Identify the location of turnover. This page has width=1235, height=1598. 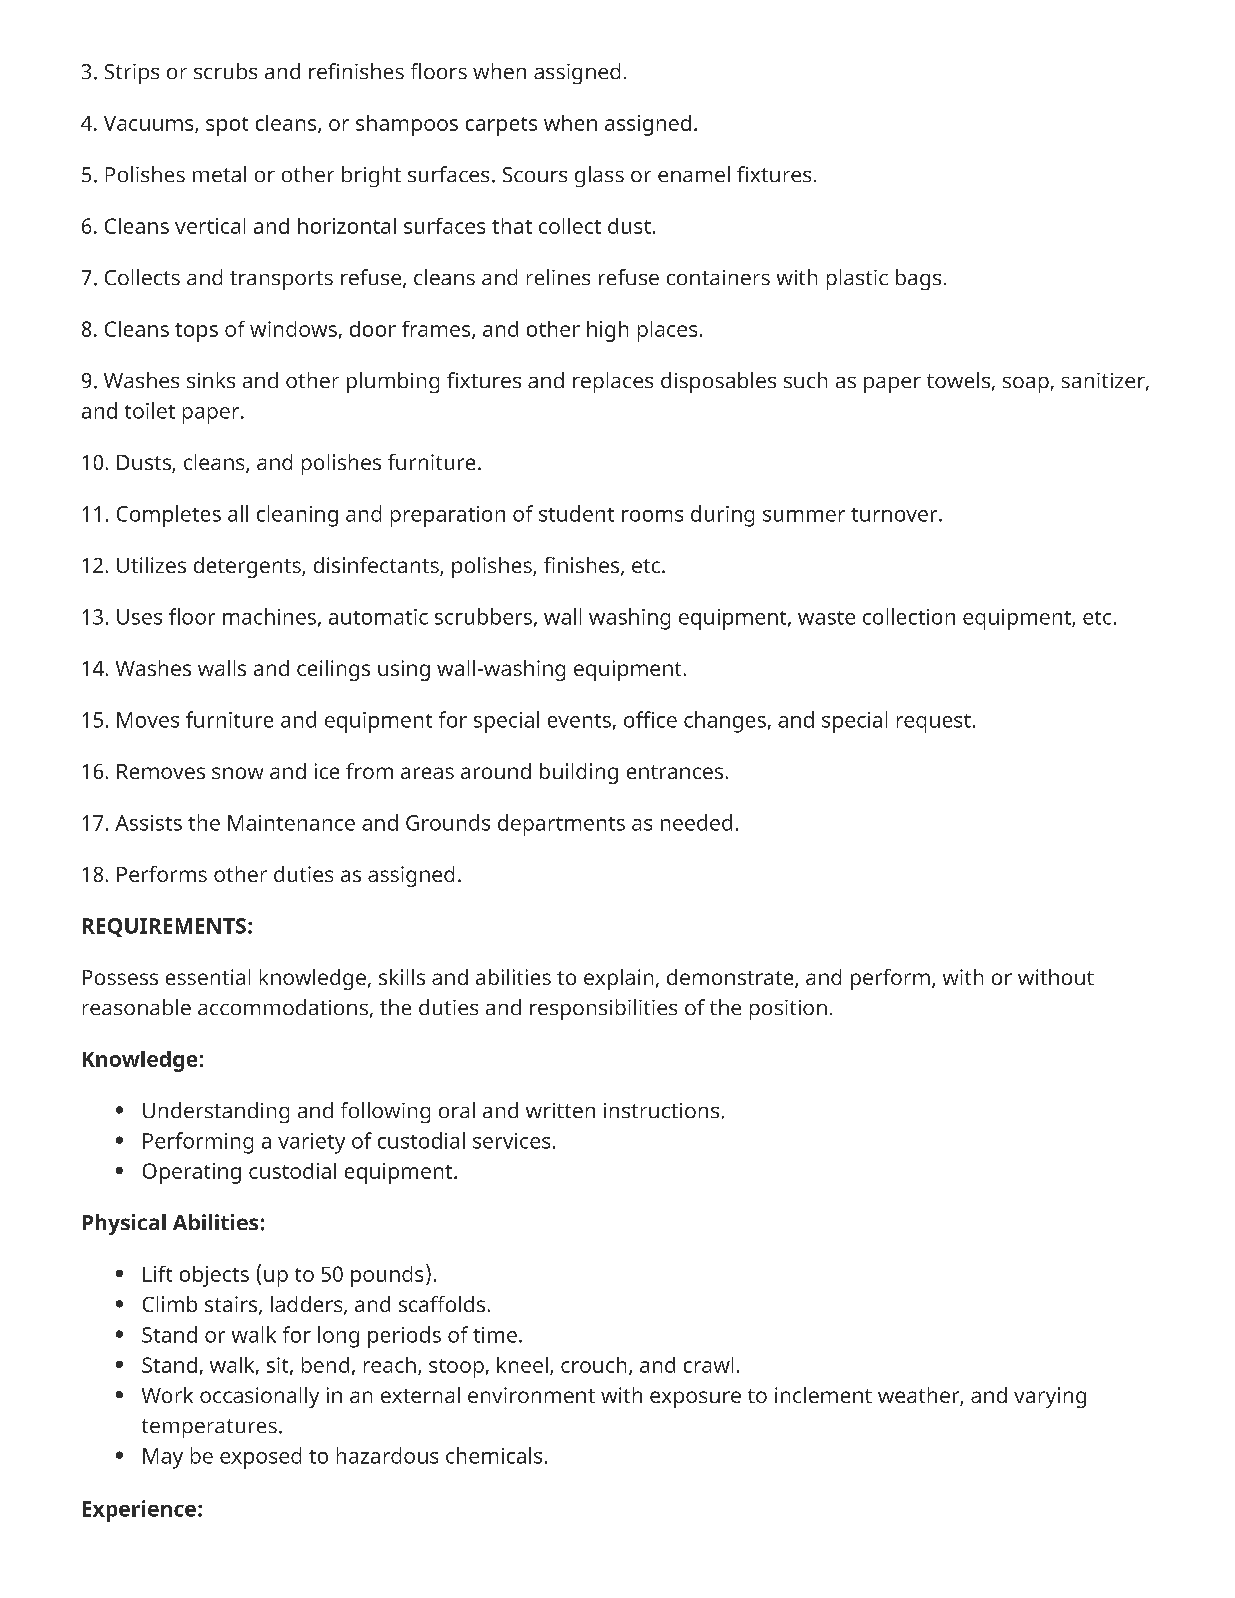
(895, 515).
